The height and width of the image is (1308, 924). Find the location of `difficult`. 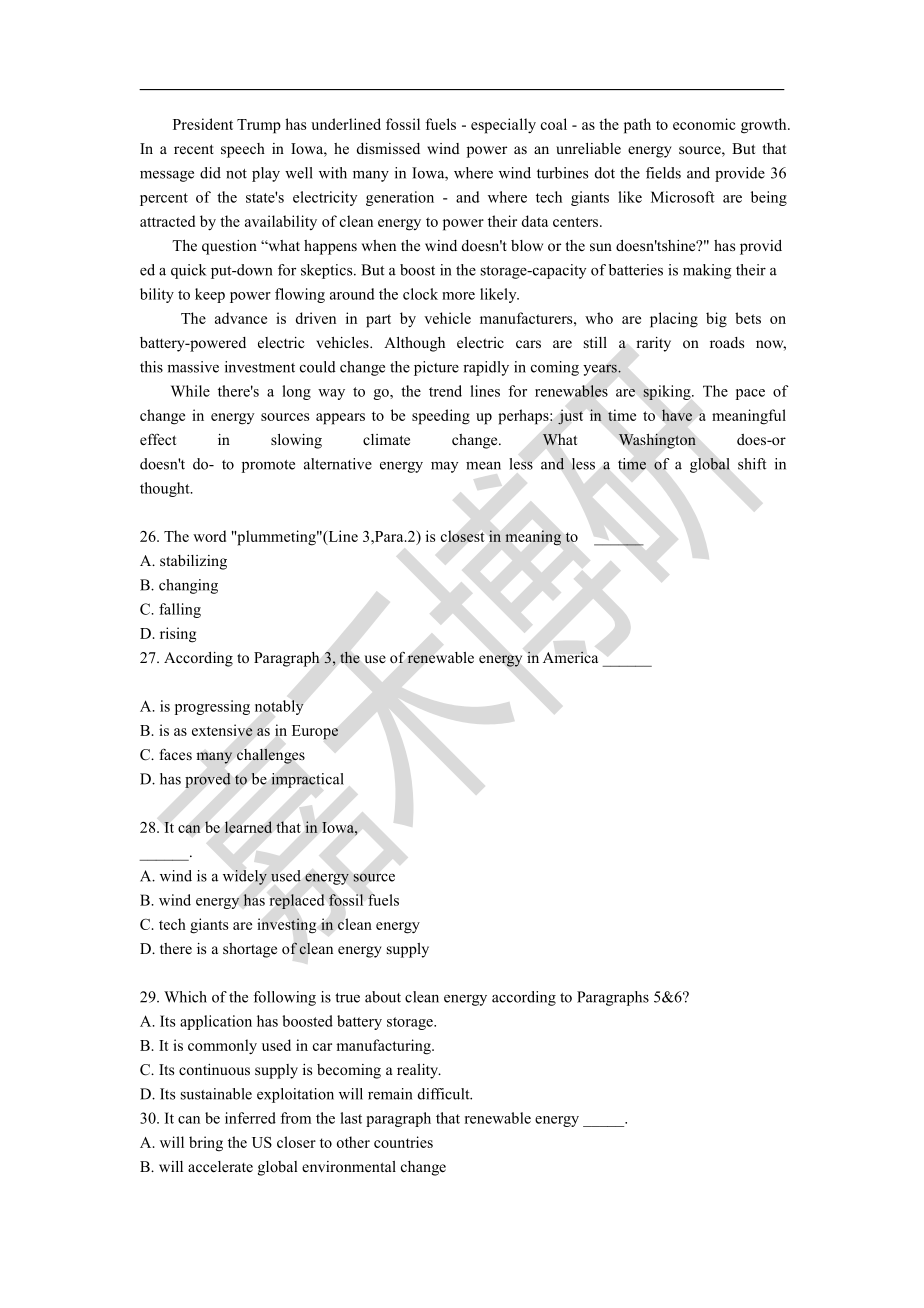

difficult is located at coordinates (445, 1094).
